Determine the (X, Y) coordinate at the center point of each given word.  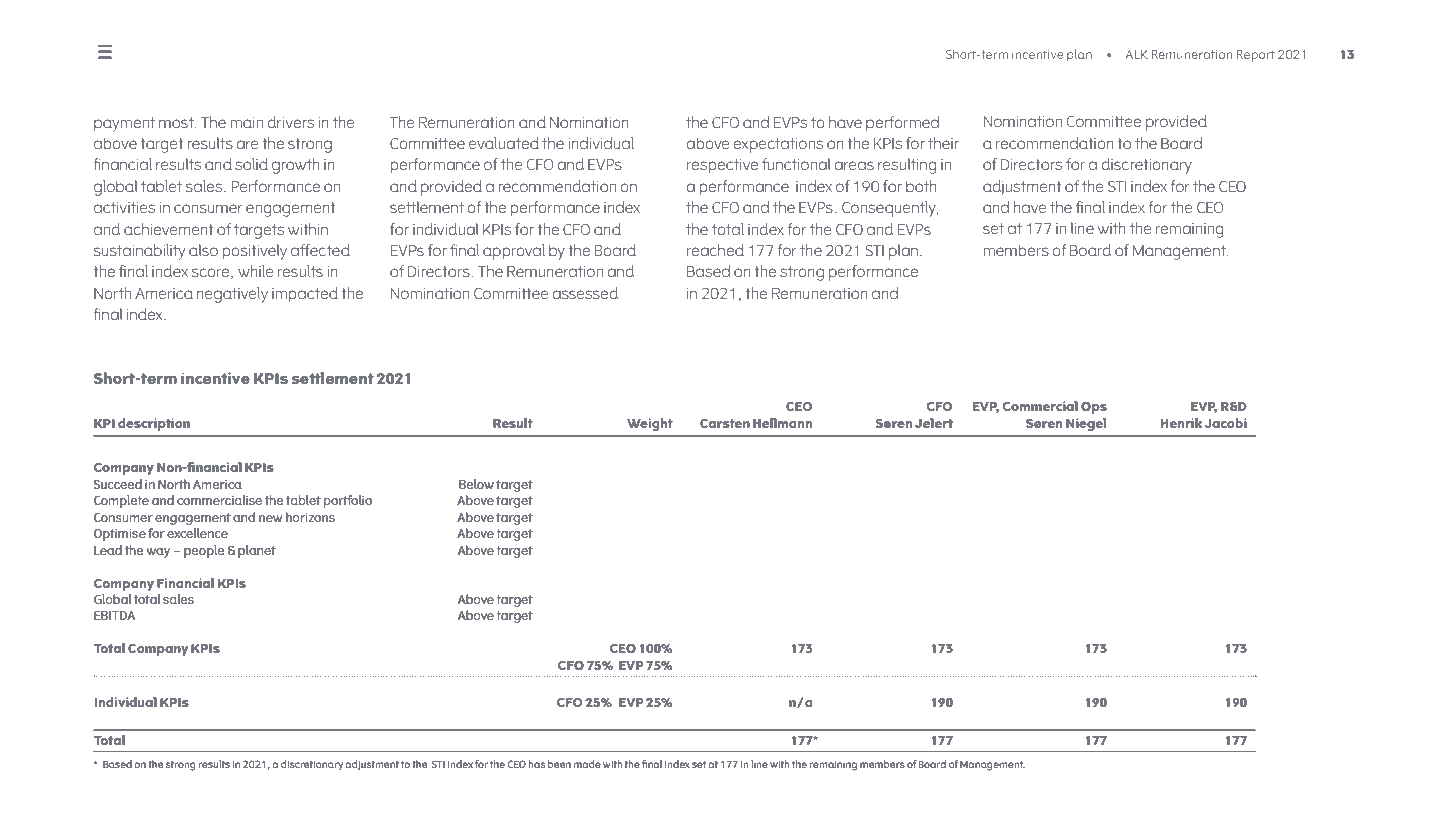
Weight (650, 424)
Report (1255, 56)
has (536, 764)
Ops (1094, 408)
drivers (290, 122)
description (154, 424)
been (559, 764)
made (587, 764)
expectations (778, 145)
